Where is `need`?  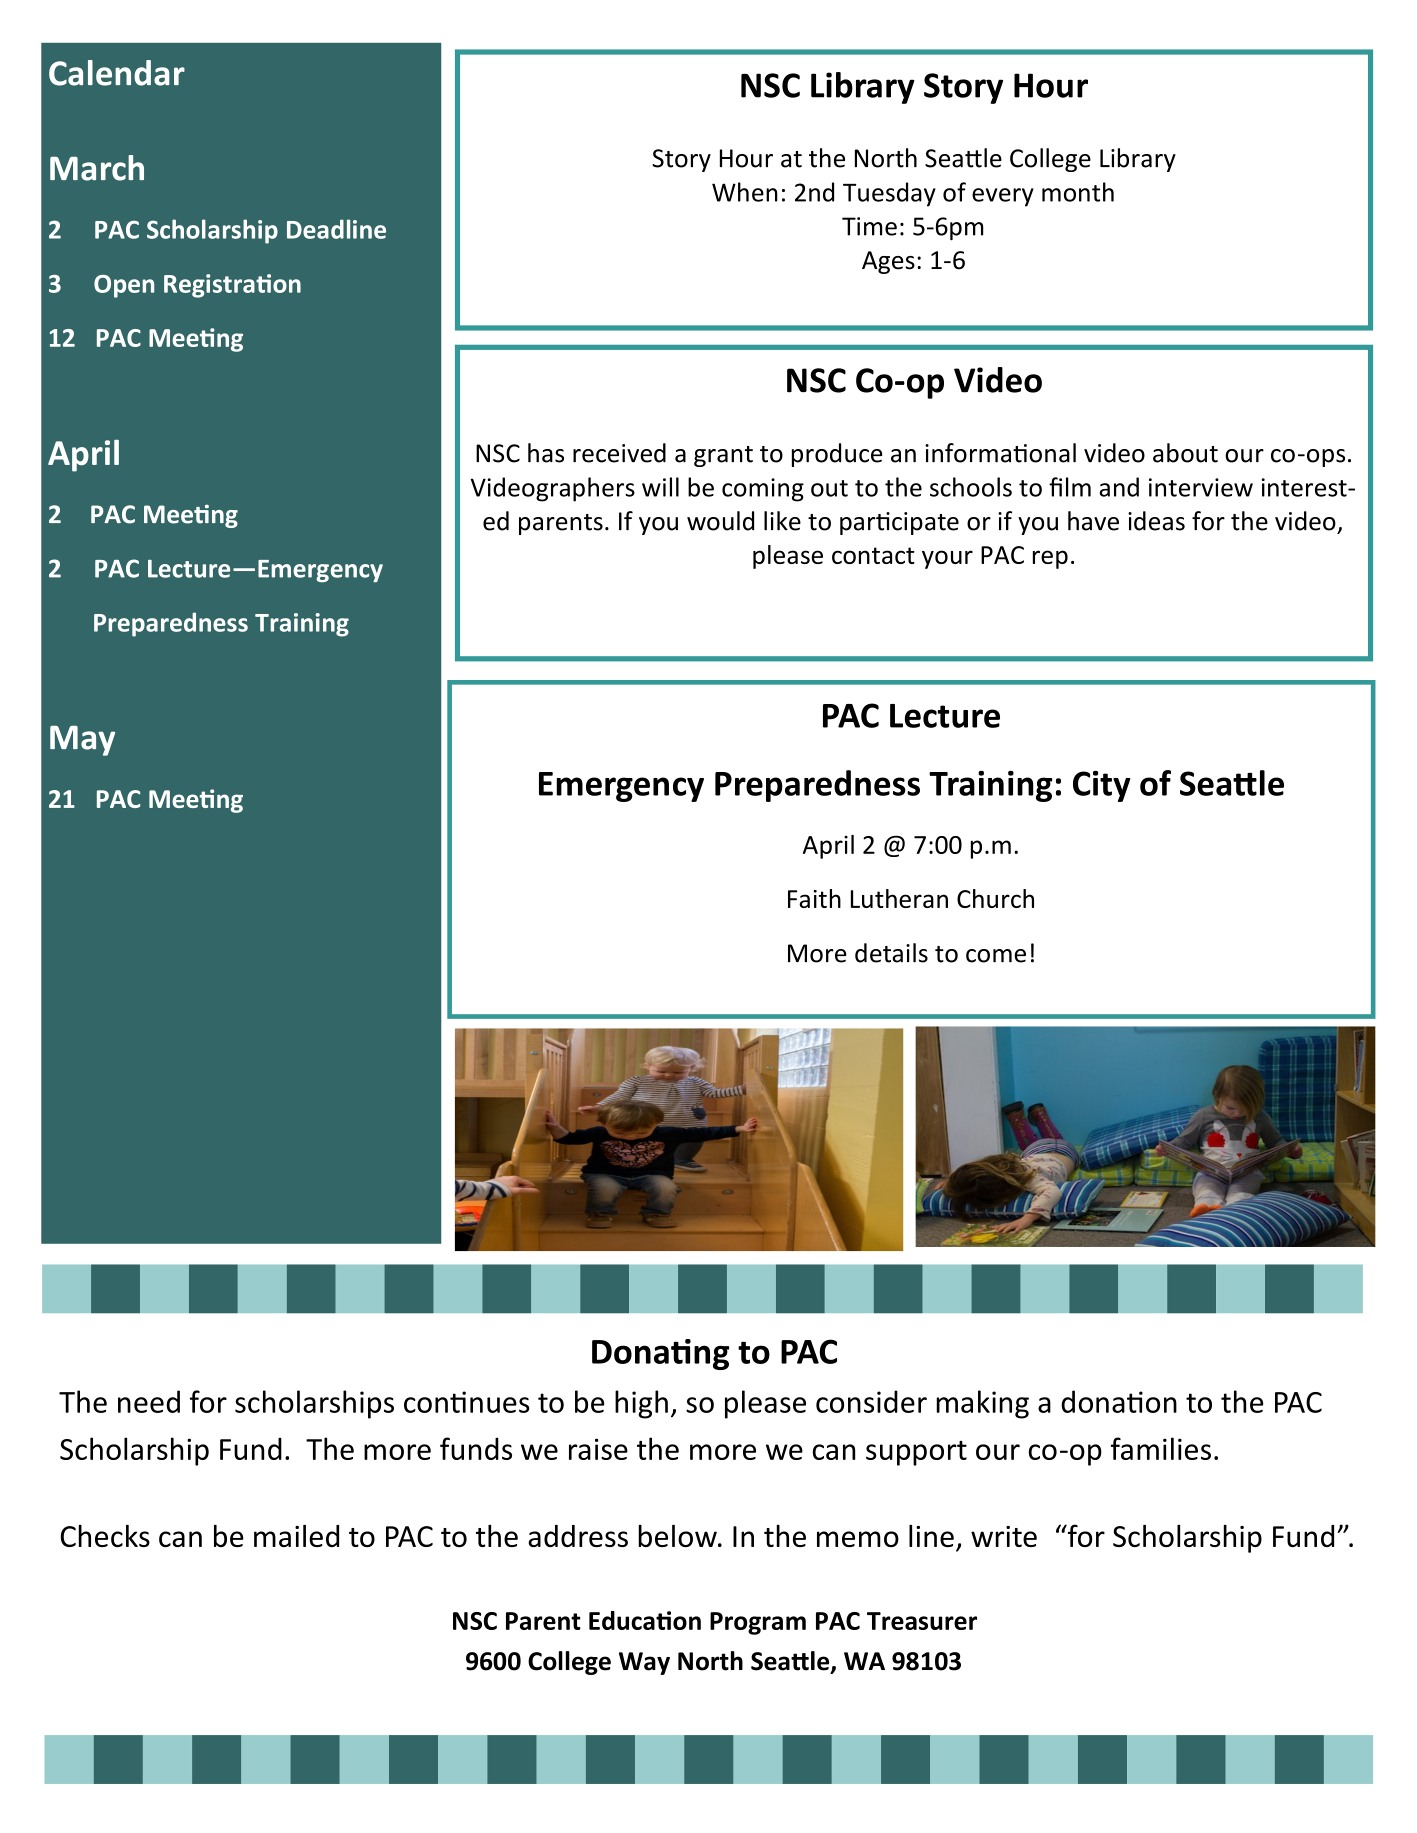
need is located at coordinates (149, 1401).
